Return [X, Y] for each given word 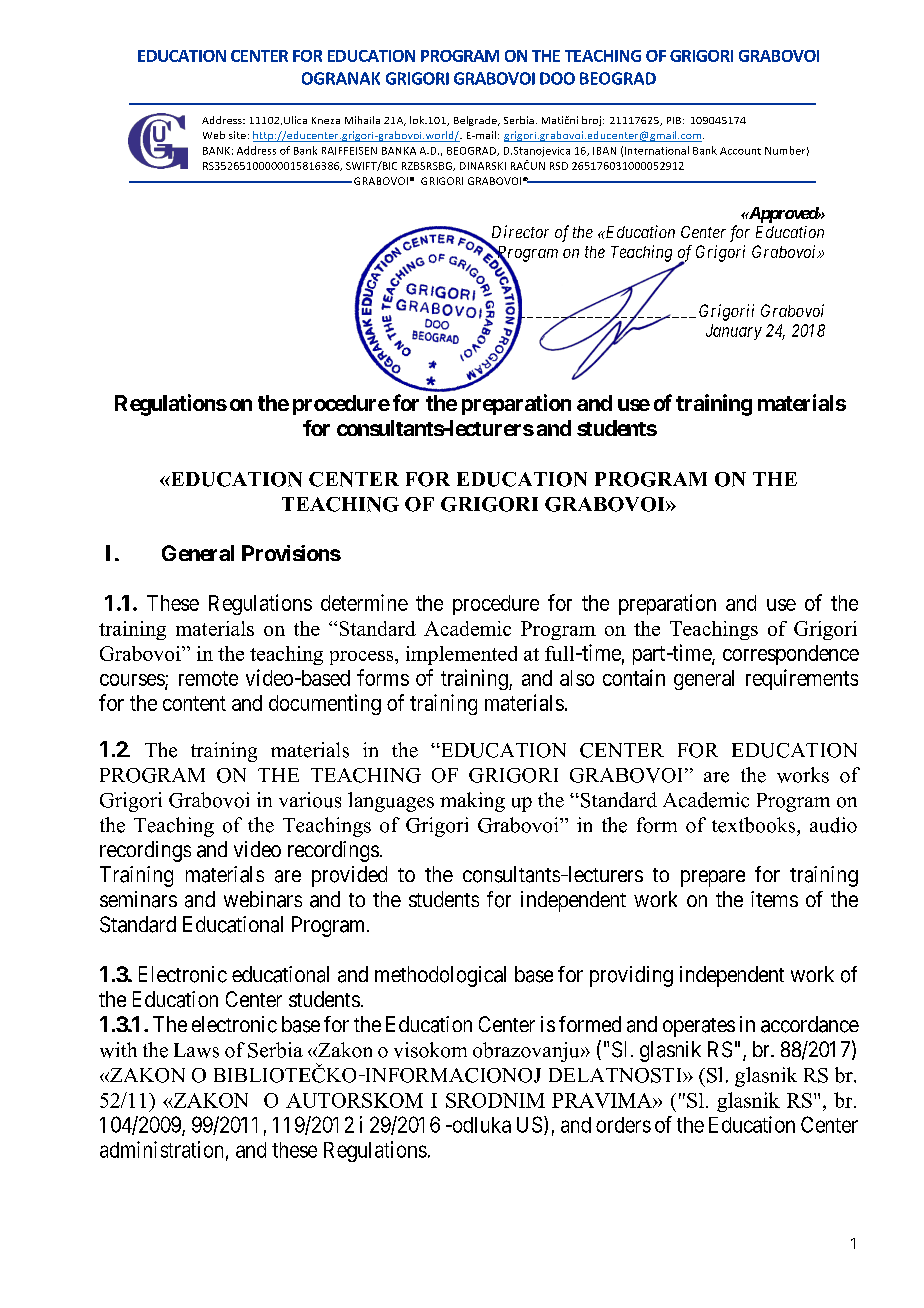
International [657, 150]
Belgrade [476, 121]
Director [520, 231]
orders [623, 1125]
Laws [196, 1050]
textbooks [755, 825]
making [472, 802]
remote [208, 678]
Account [740, 151]
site [237, 135]
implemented [461, 655]
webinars [263, 899]
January [734, 332]
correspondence [791, 655]
